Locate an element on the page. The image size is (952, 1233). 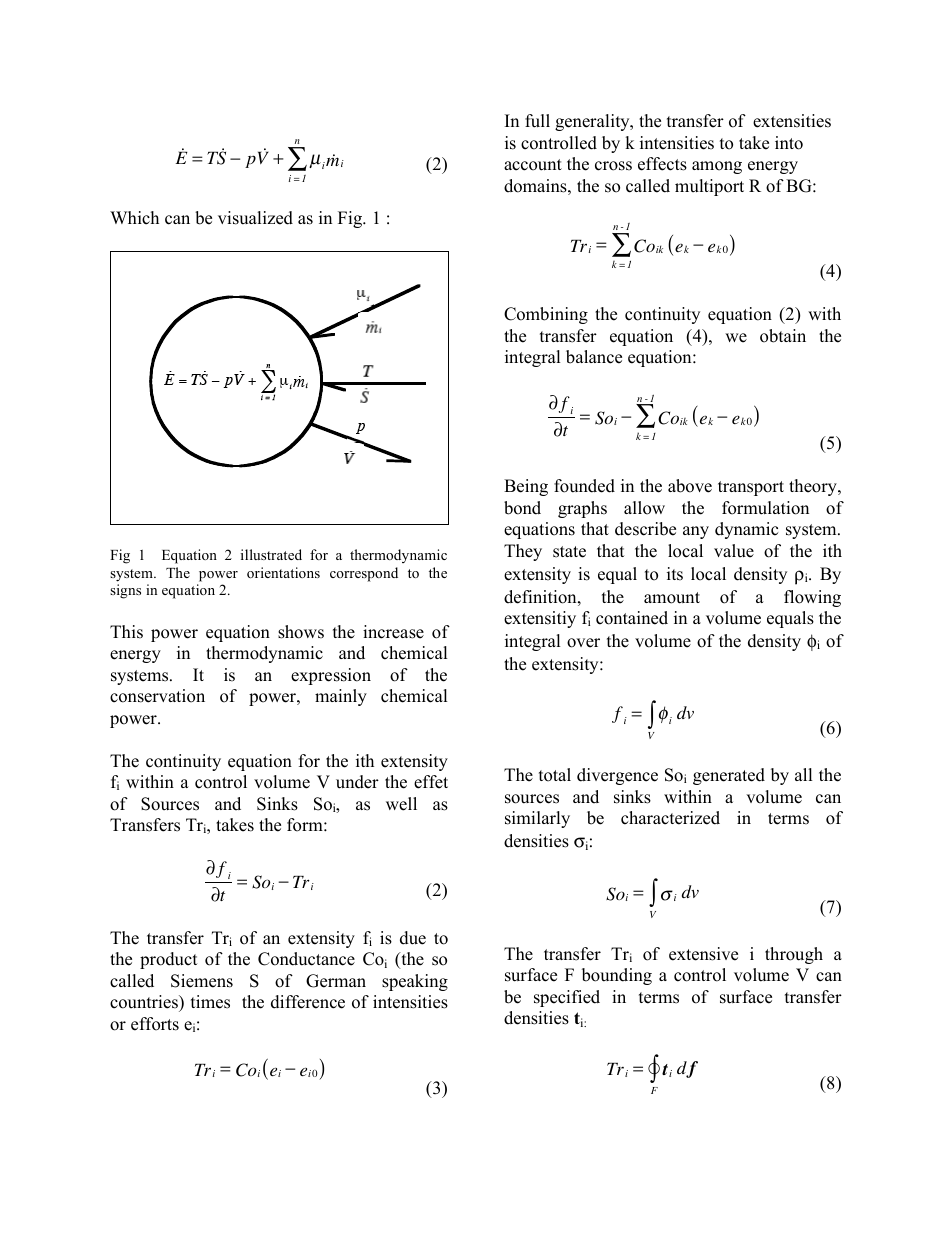
times is located at coordinates (210, 1002).
